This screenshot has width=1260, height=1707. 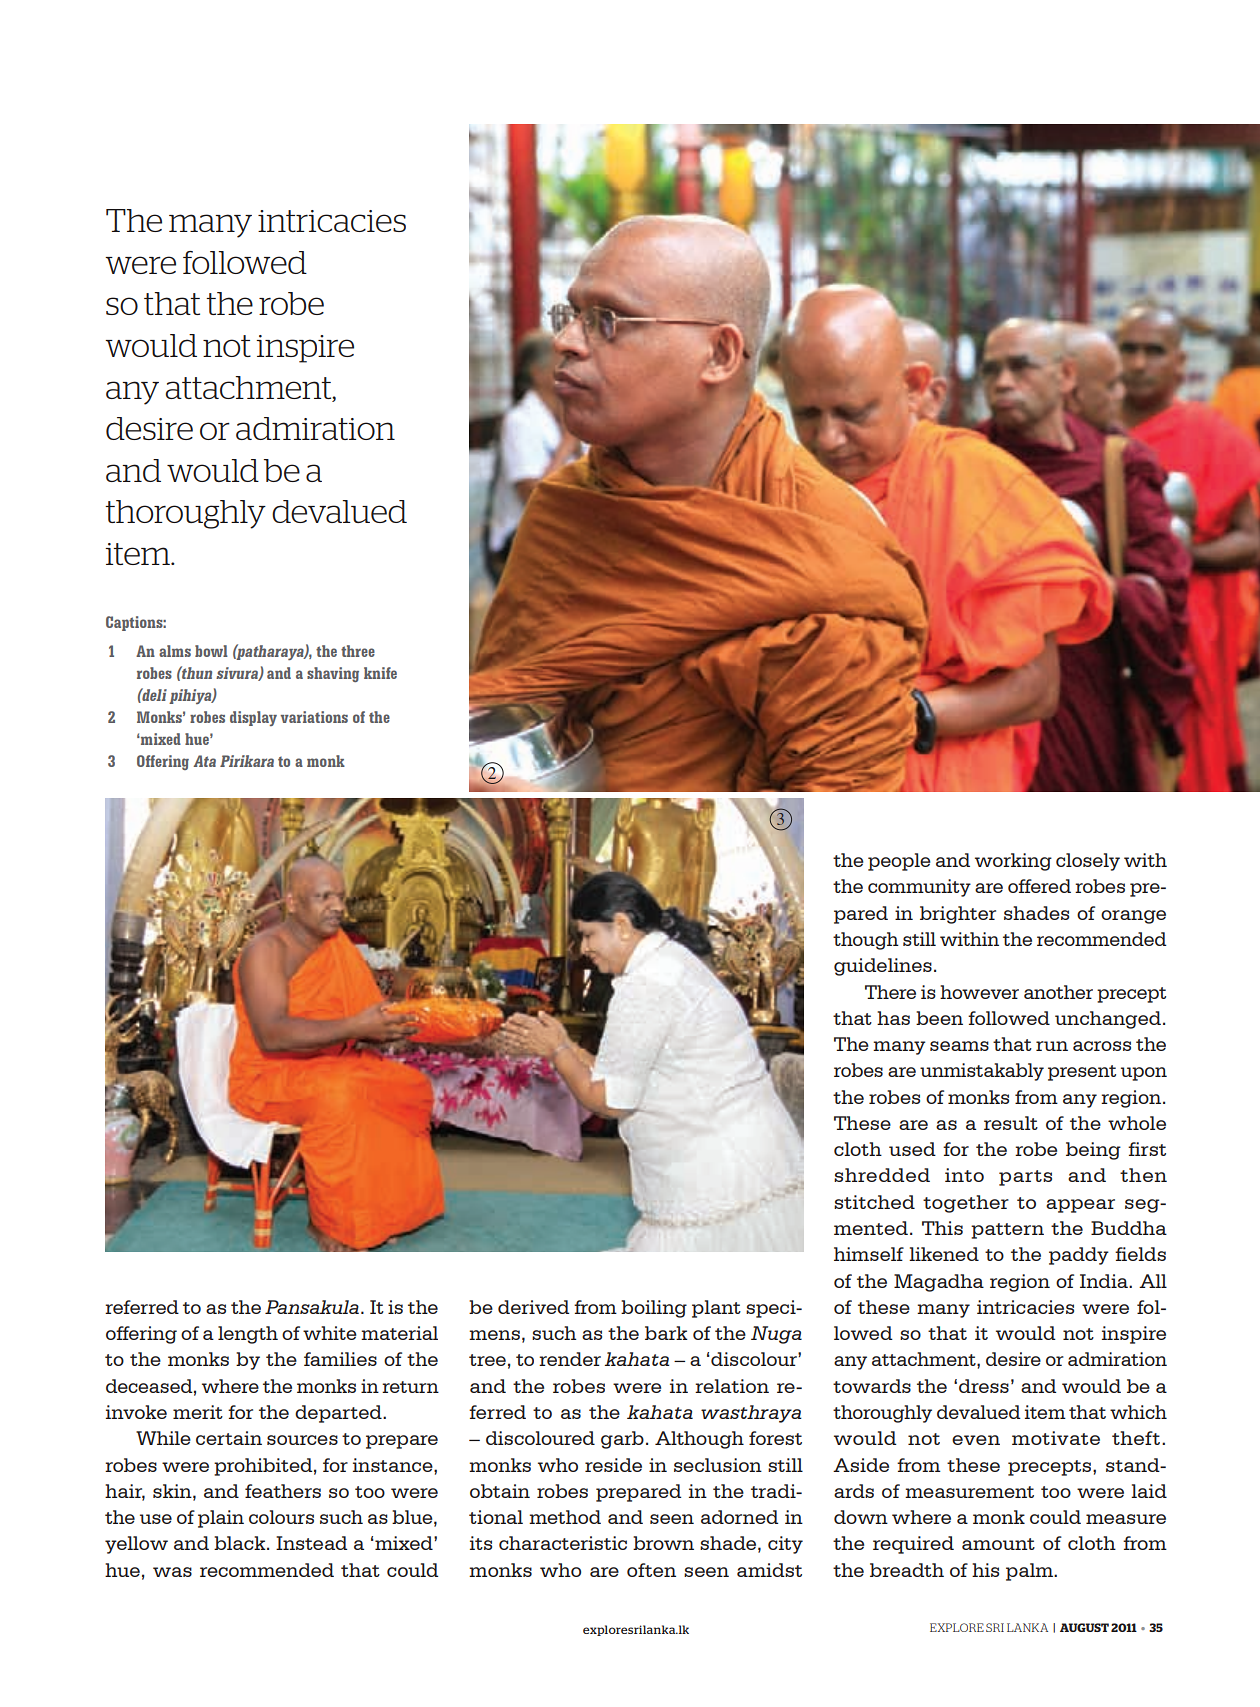 What do you see at coordinates (311, 1543) in the screenshot?
I see `Instead` at bounding box center [311, 1543].
